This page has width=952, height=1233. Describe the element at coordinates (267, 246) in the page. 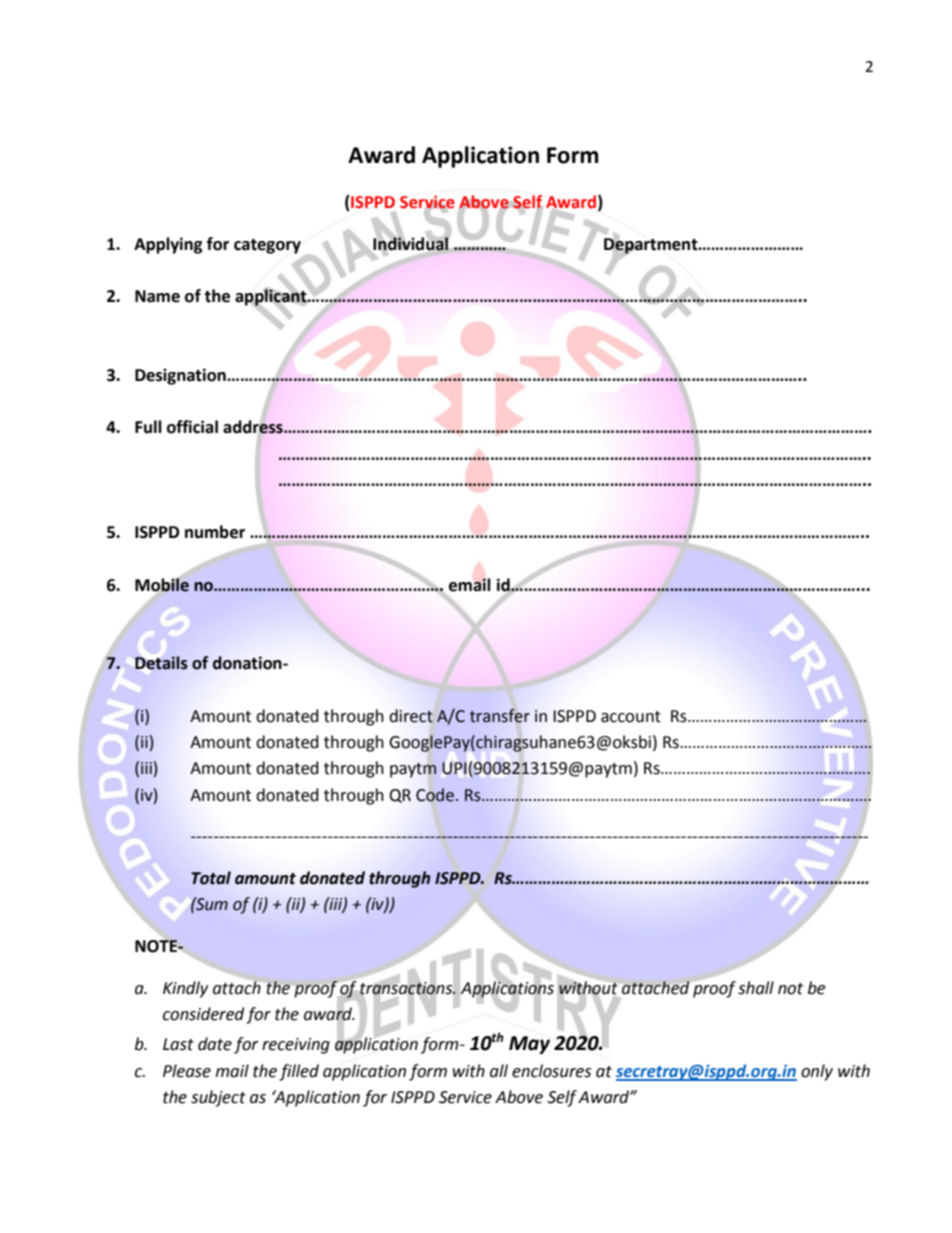

I see `category` at that location.
